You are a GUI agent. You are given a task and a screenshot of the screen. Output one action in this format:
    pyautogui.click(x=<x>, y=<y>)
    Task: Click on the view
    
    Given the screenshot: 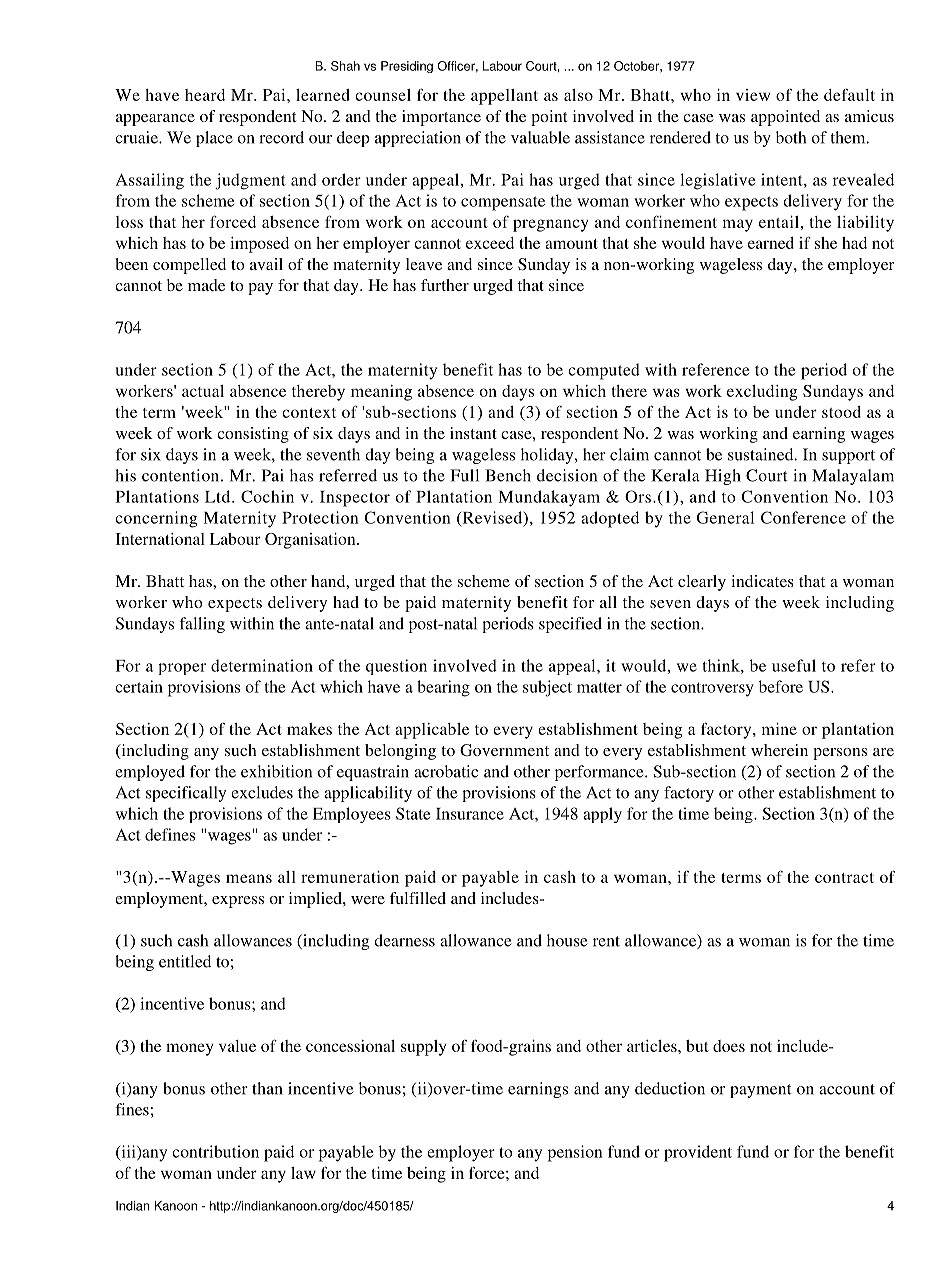 What is the action you would take?
    pyautogui.click(x=753, y=95)
